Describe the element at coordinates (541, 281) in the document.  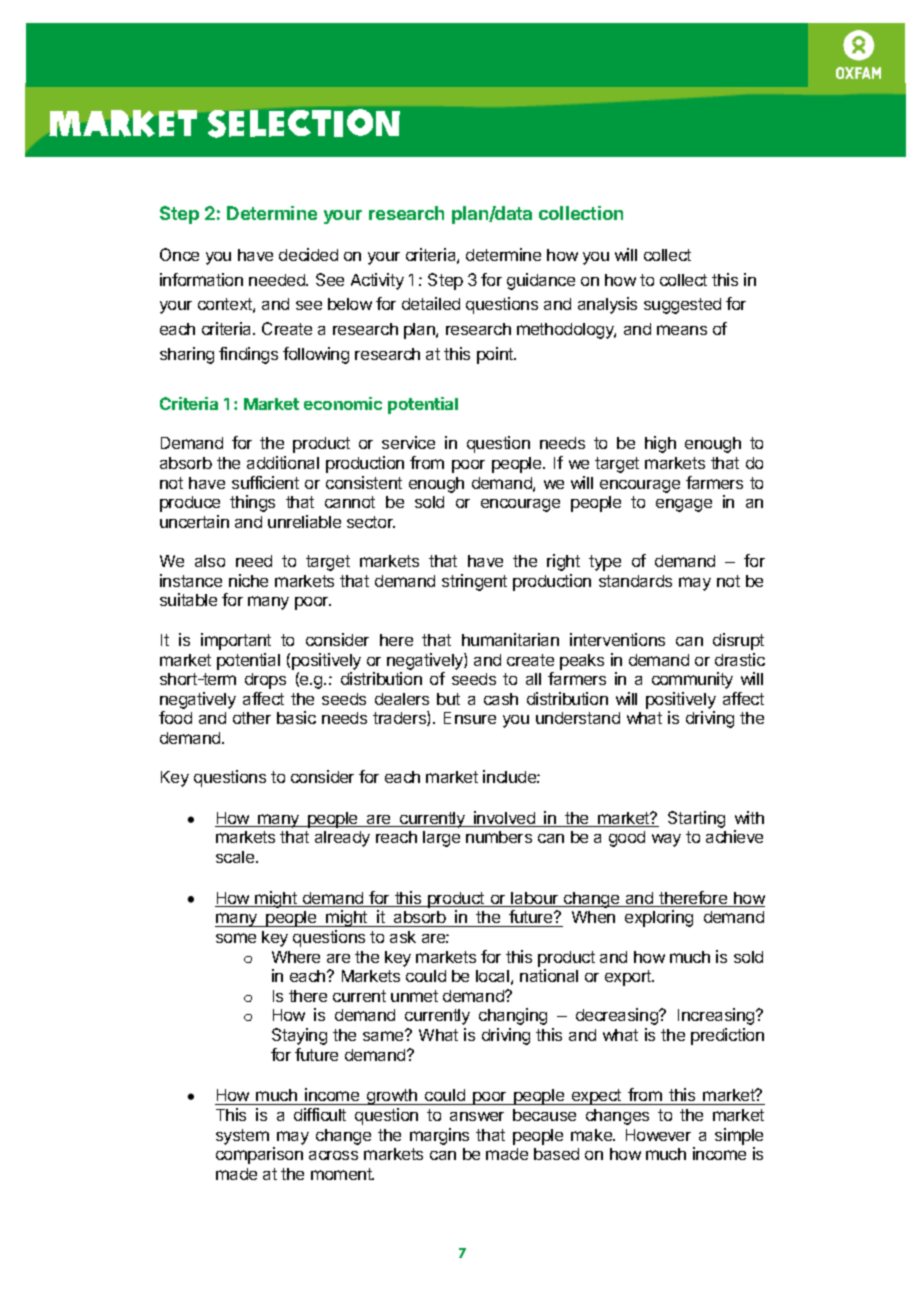
I see `guidance` at that location.
